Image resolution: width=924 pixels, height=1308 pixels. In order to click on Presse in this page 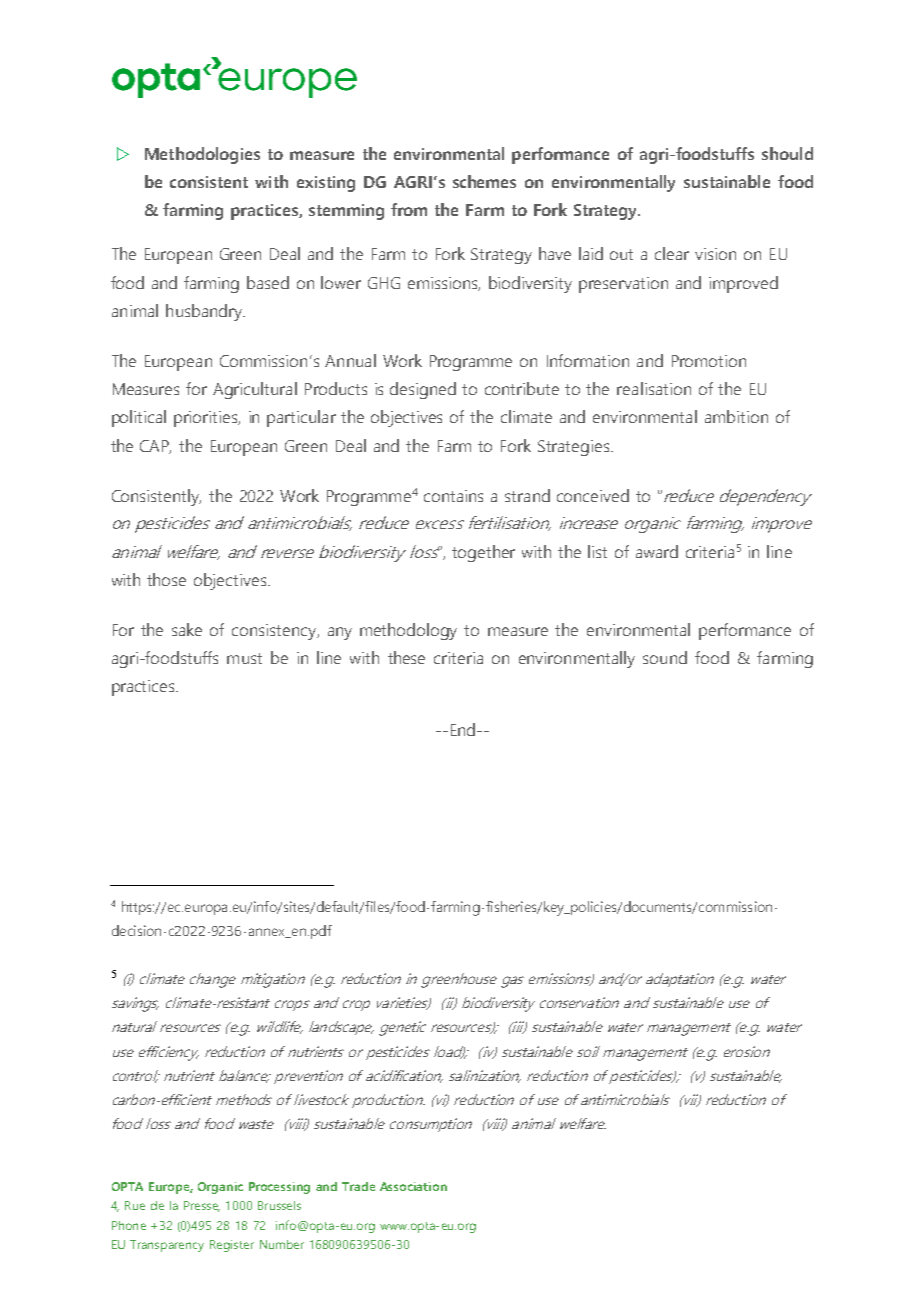, I will do `click(202, 1206)`.
